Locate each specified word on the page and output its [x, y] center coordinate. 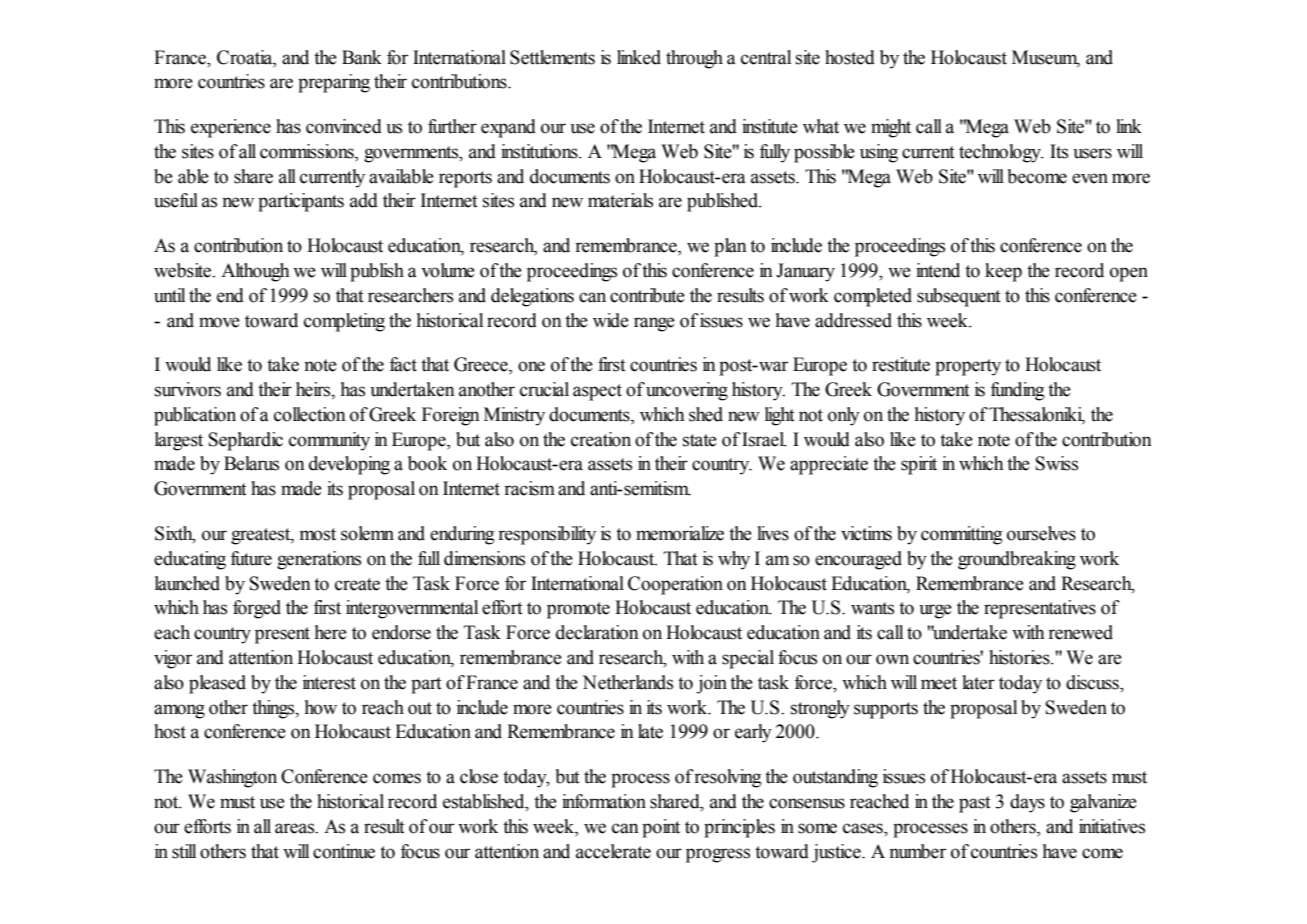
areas [296, 828]
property [968, 367]
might [891, 128]
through [694, 59]
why [734, 560]
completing [344, 322]
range [654, 324]
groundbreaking [1017, 560]
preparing [334, 83]
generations [319, 560]
